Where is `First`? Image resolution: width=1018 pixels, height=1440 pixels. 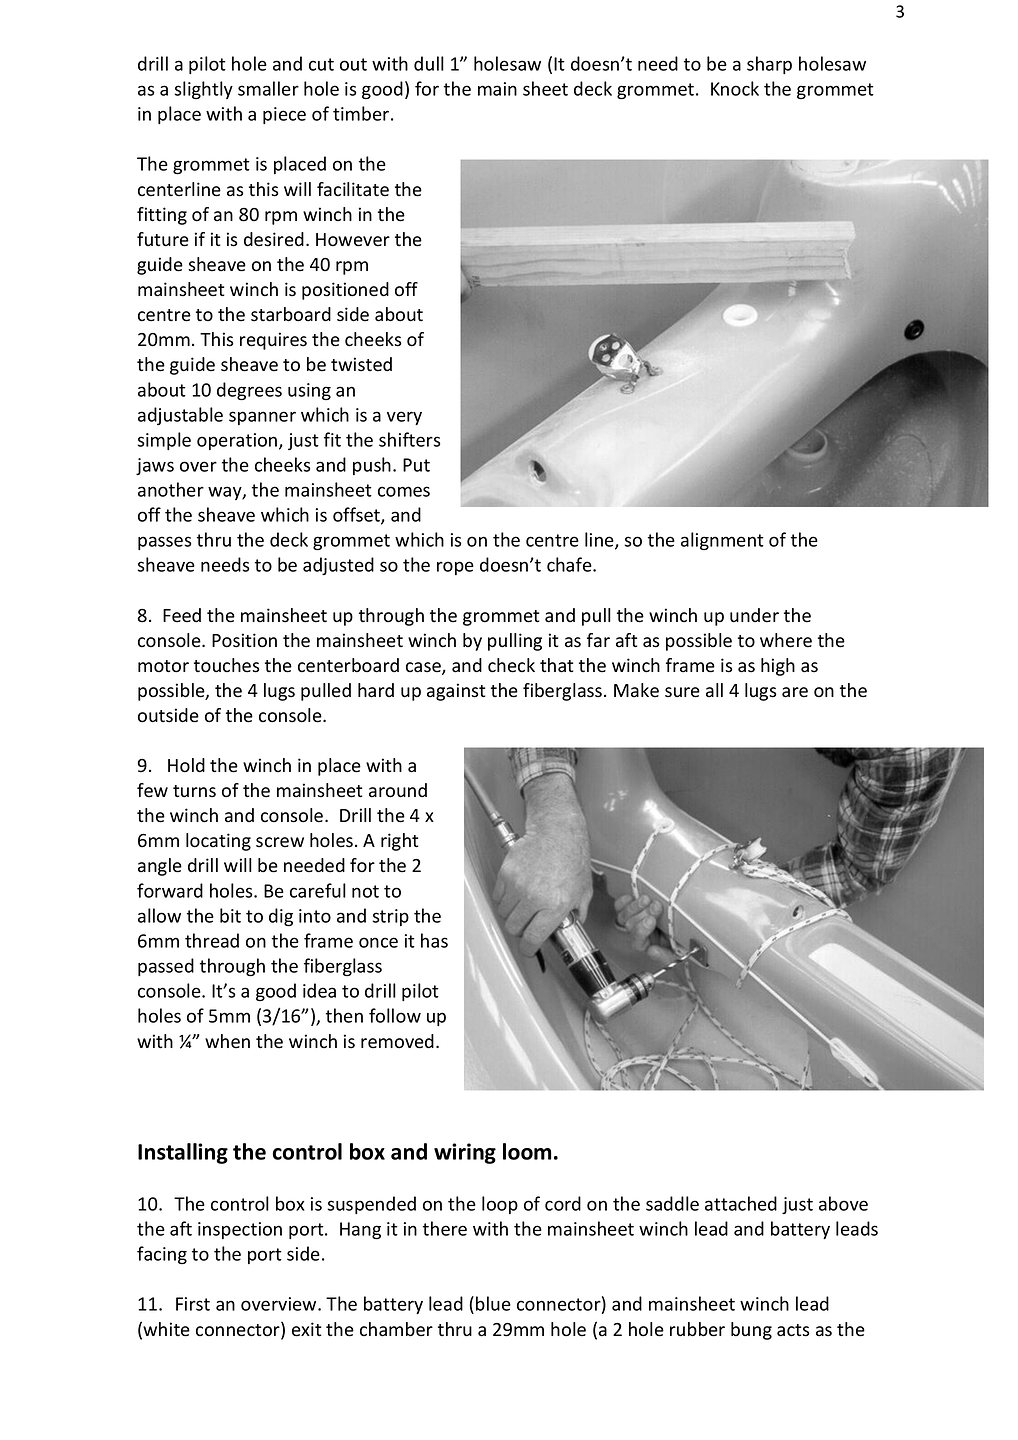 First is located at coordinates (193, 1304).
